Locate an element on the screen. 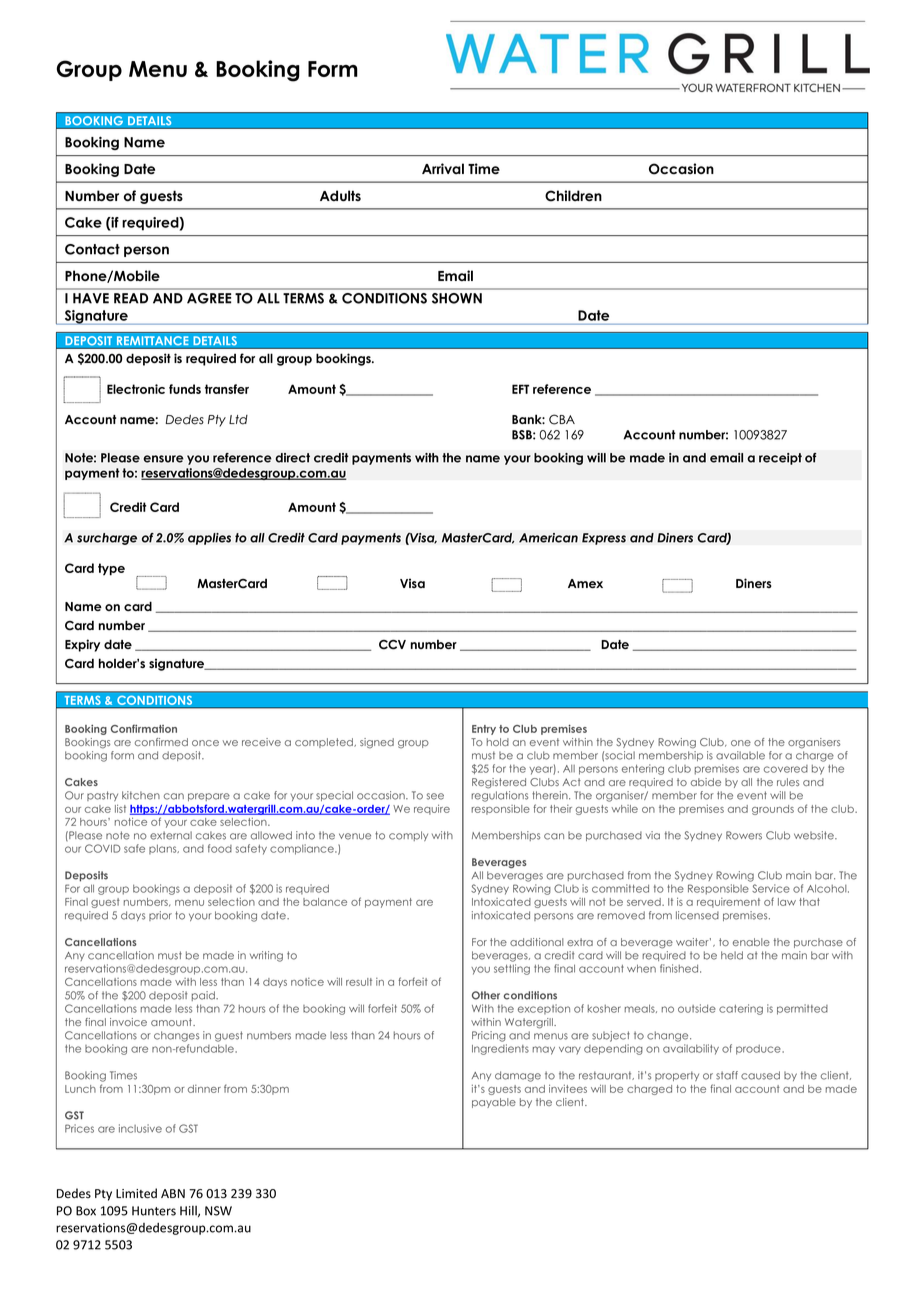 The height and width of the screenshot is (1308, 924). Rowers is located at coordinates (744, 835).
